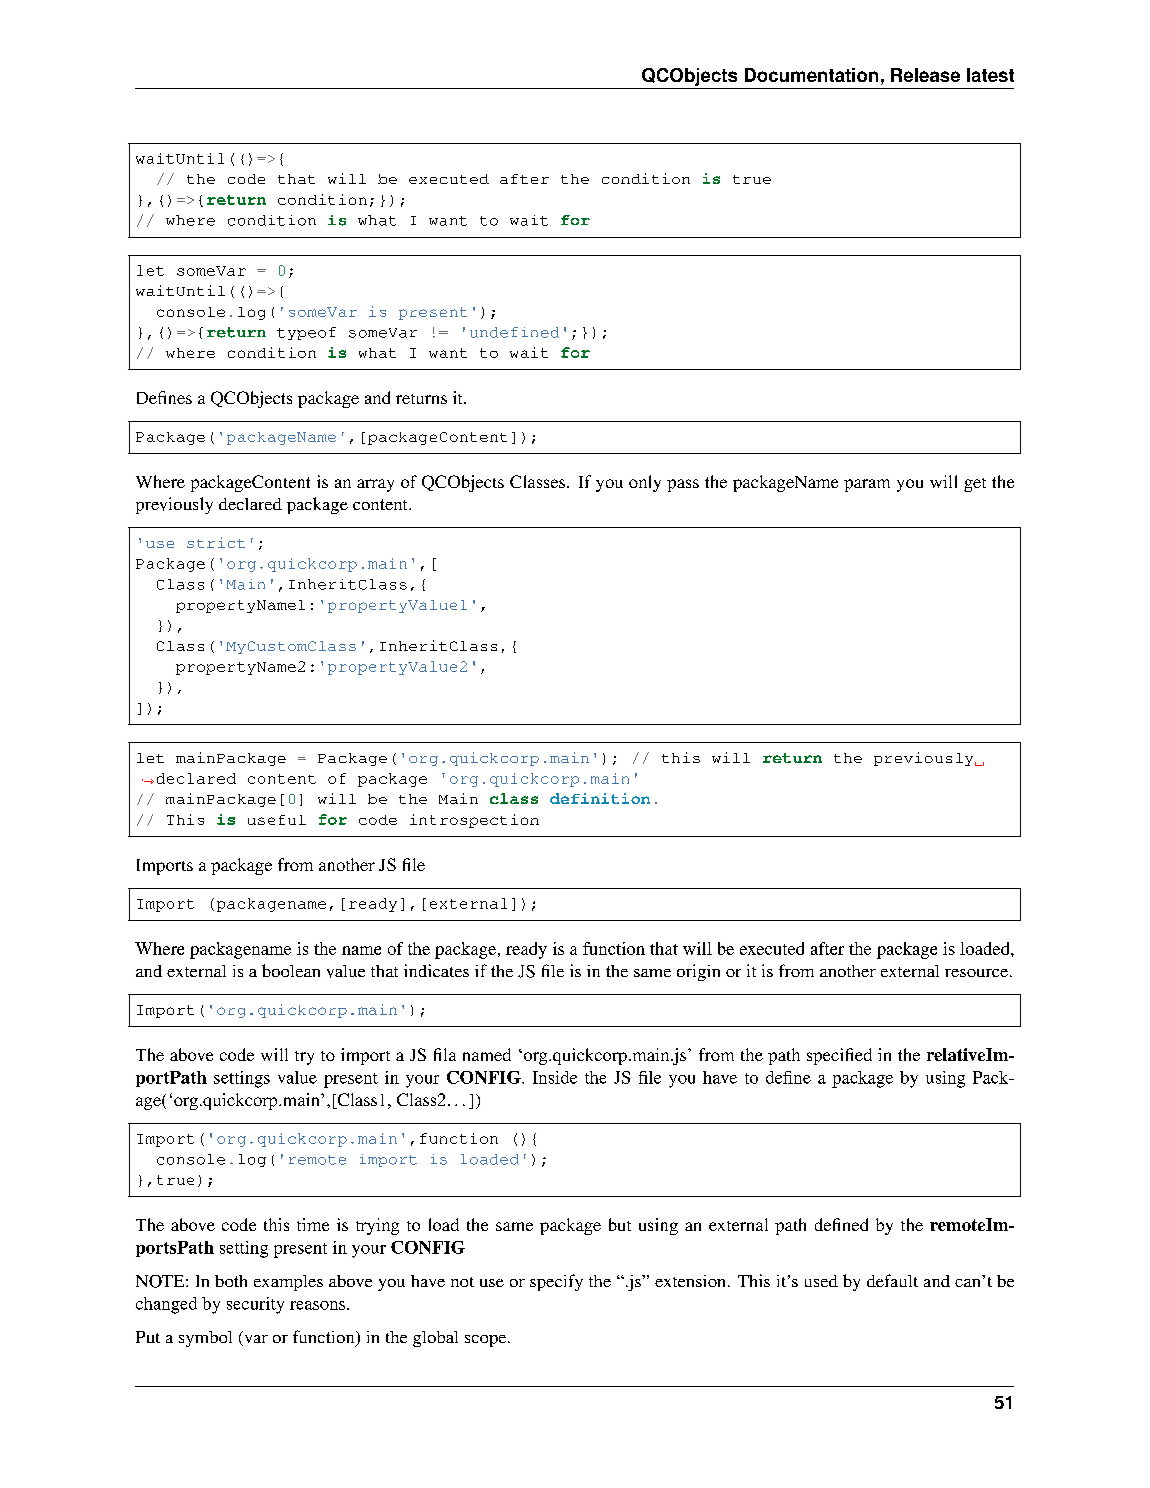 This screenshot has height=1488, width=1150. Describe the element at coordinates (925, 75) in the screenshot. I see `Release` at that location.
